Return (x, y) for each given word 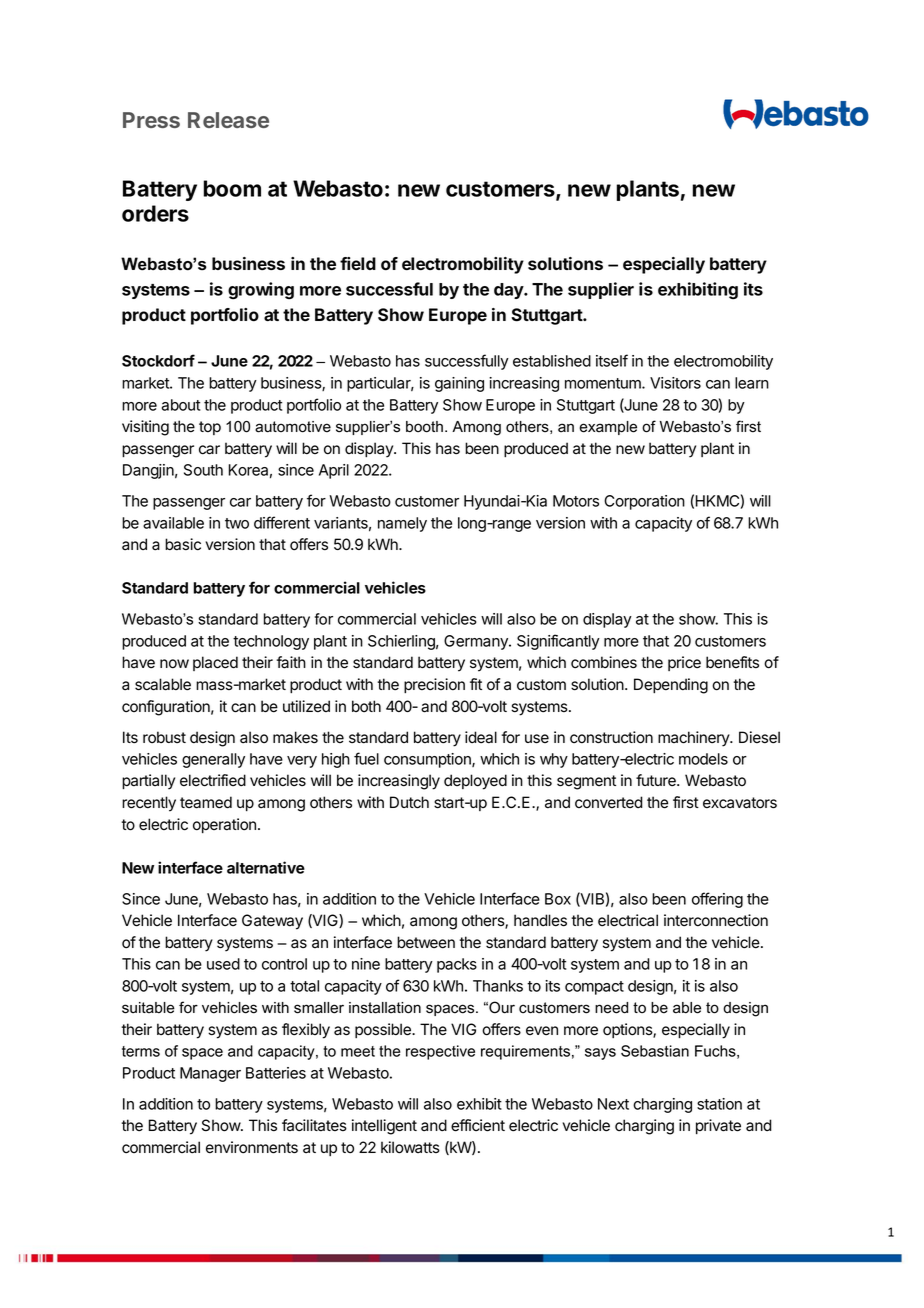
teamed (206, 802)
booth (424, 427)
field (358, 263)
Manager (210, 1074)
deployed (475, 782)
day (509, 291)
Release (228, 120)
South (203, 470)
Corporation (644, 502)
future (657, 780)
